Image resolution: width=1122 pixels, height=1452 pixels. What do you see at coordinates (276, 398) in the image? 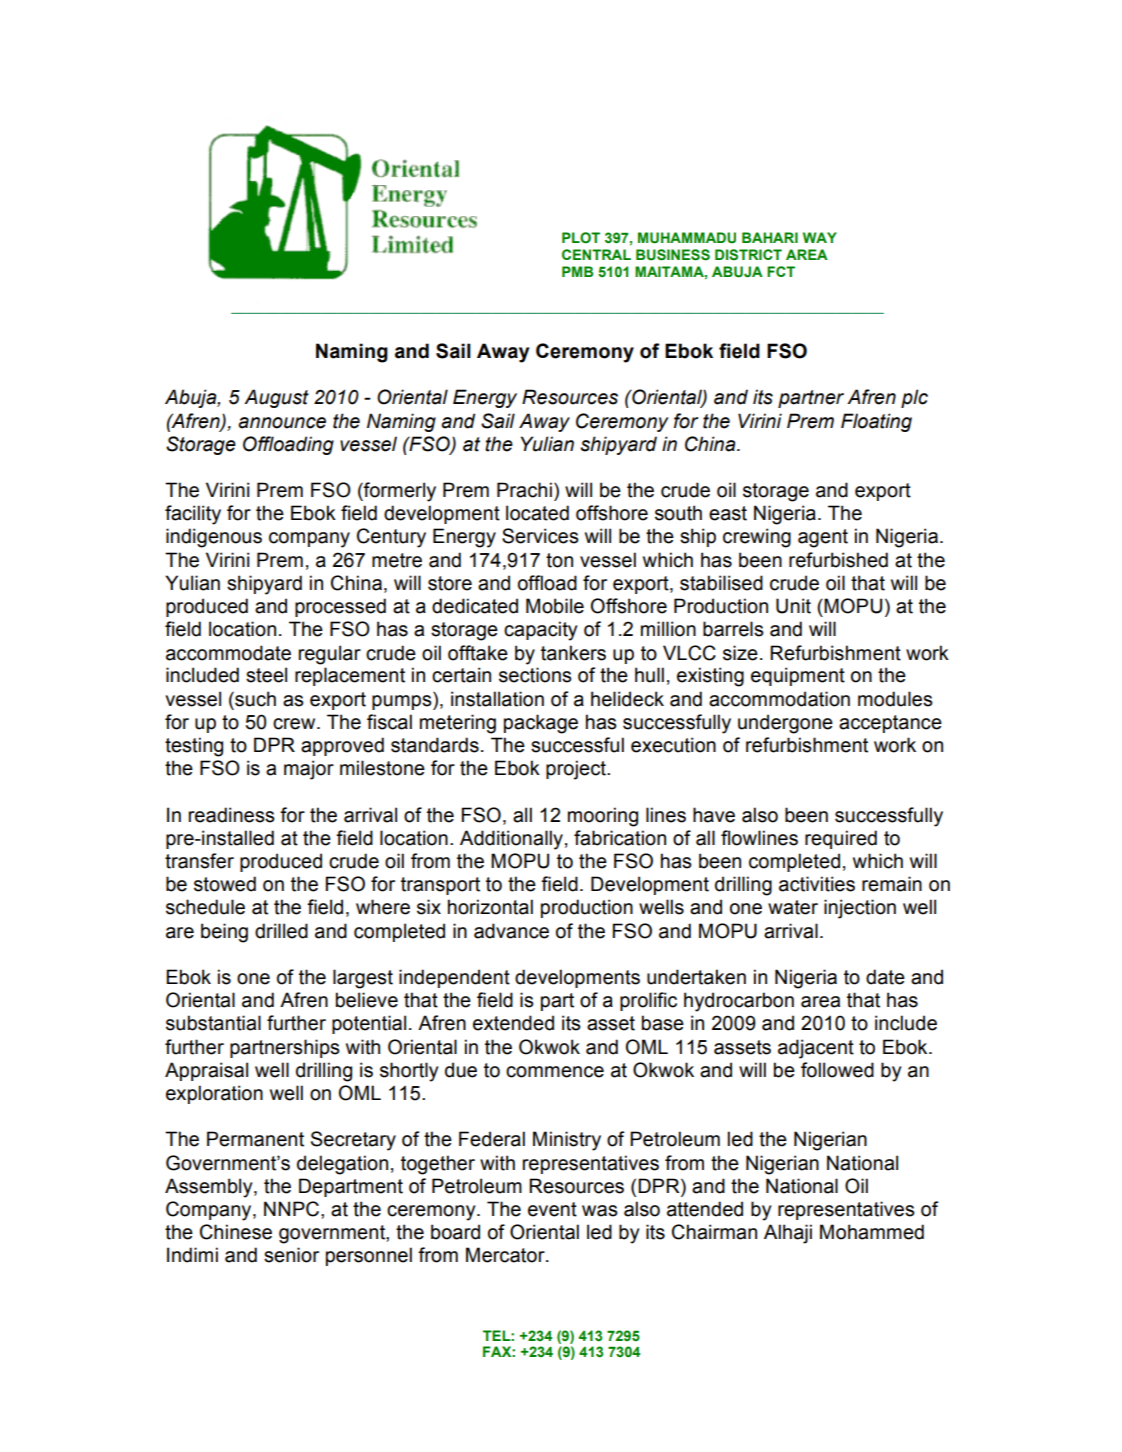
I see `August` at bounding box center [276, 398].
